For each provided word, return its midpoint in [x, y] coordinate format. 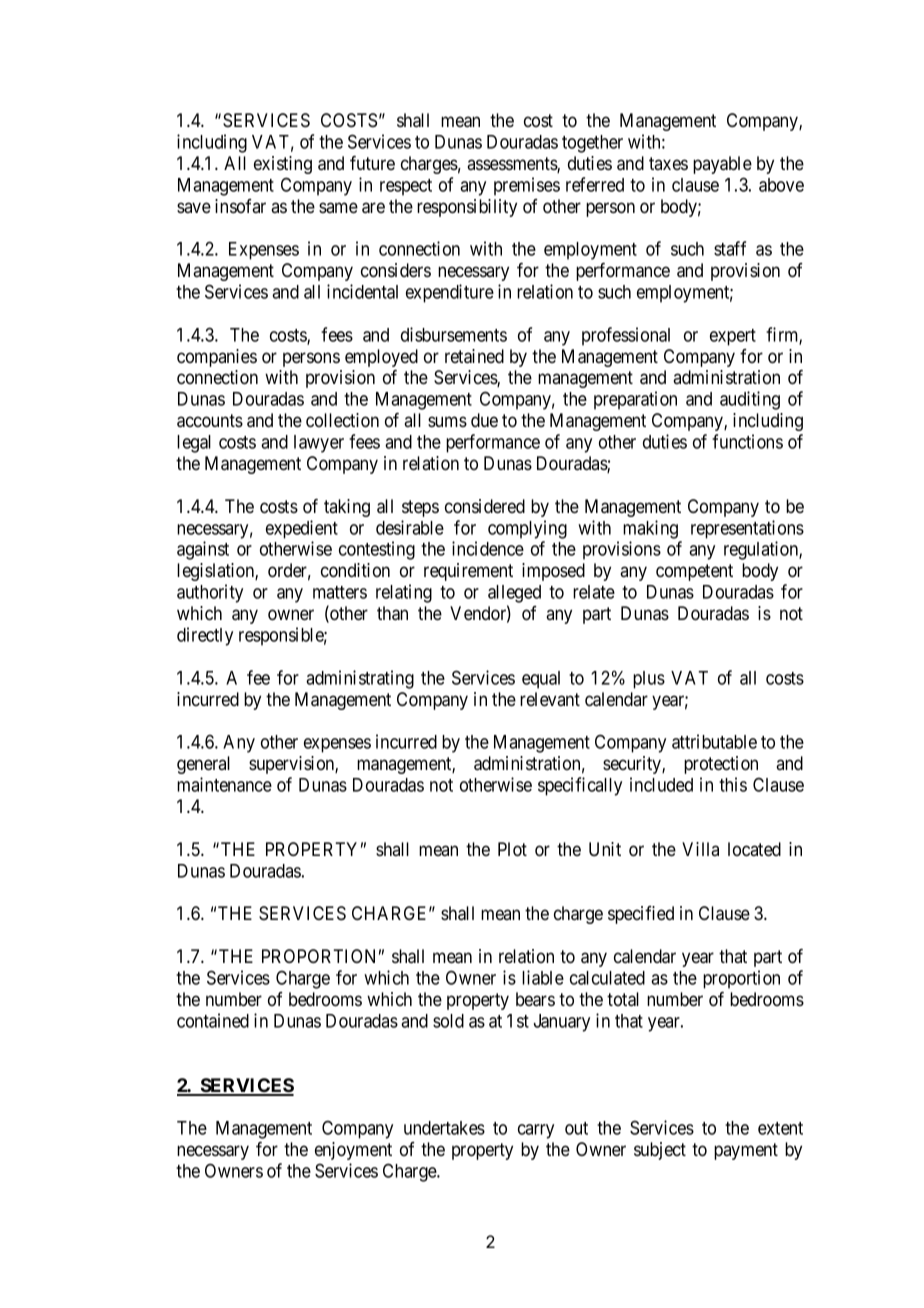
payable [722, 165]
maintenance [224, 784]
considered [485, 506]
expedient [302, 529]
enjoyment [353, 1151]
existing [283, 165]
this [733, 784]
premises [527, 186]
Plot [512, 849]
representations [747, 529]
